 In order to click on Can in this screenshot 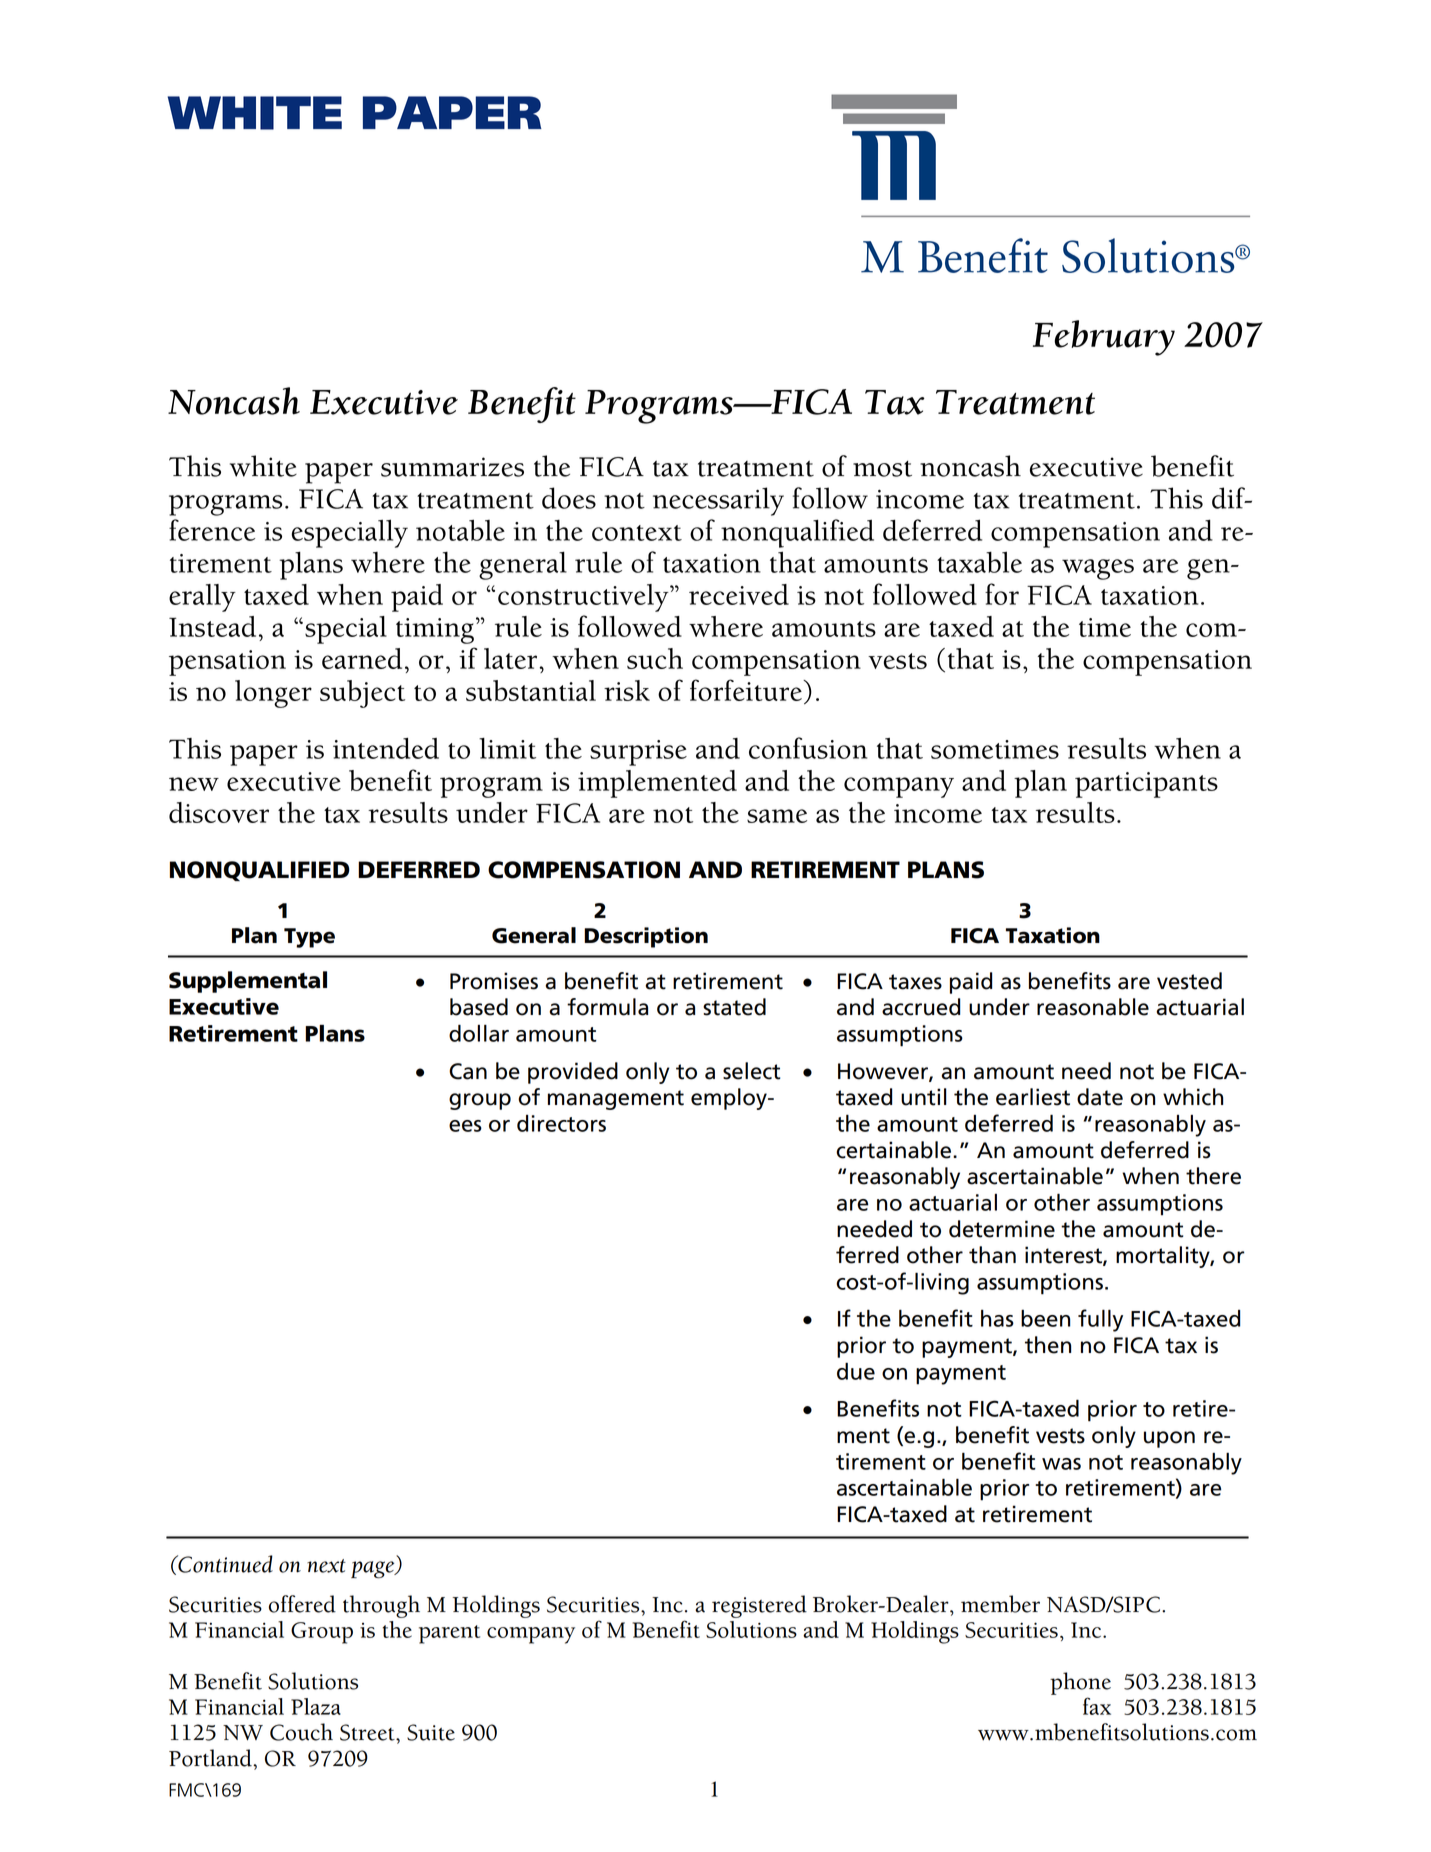, I will do `click(468, 1071)`.
